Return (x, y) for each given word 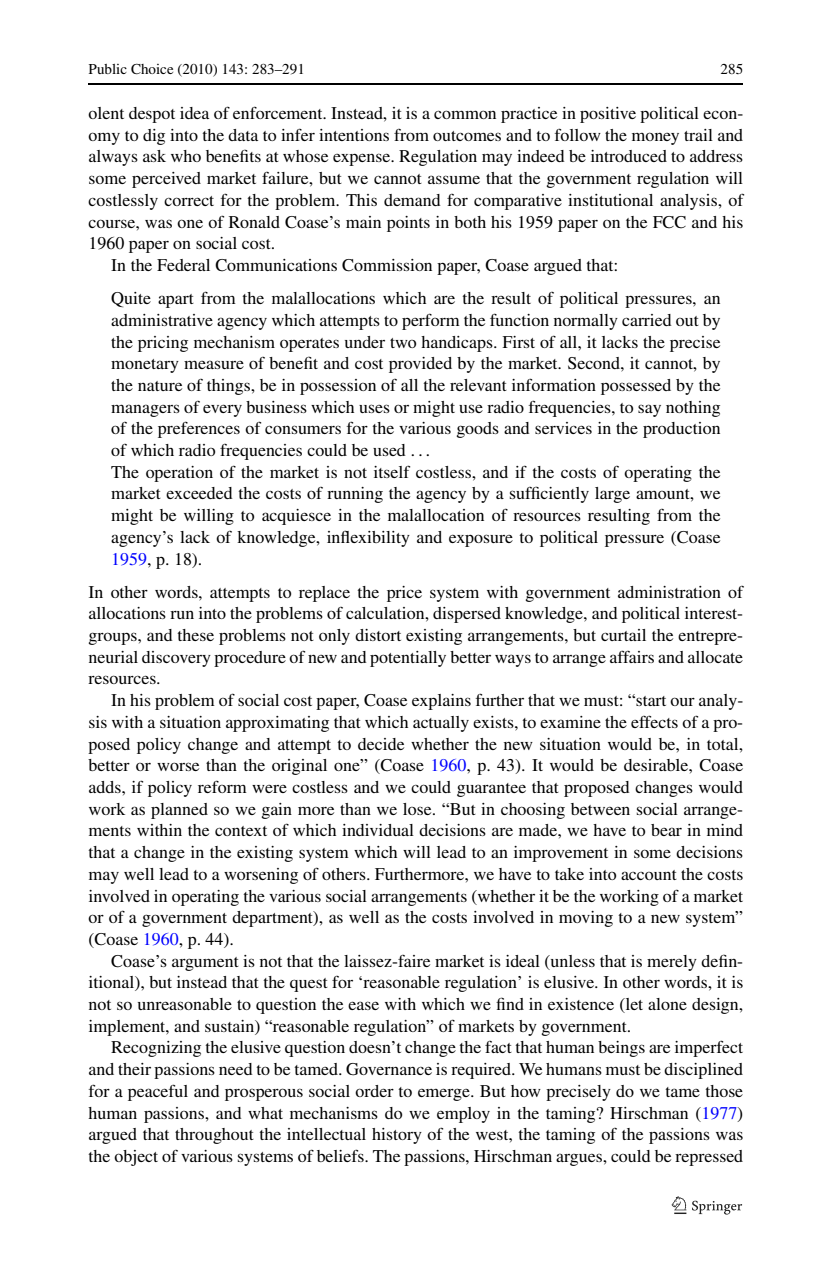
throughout (214, 1136)
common (465, 114)
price (404, 594)
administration (669, 592)
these (195, 635)
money (655, 138)
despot (152, 115)
